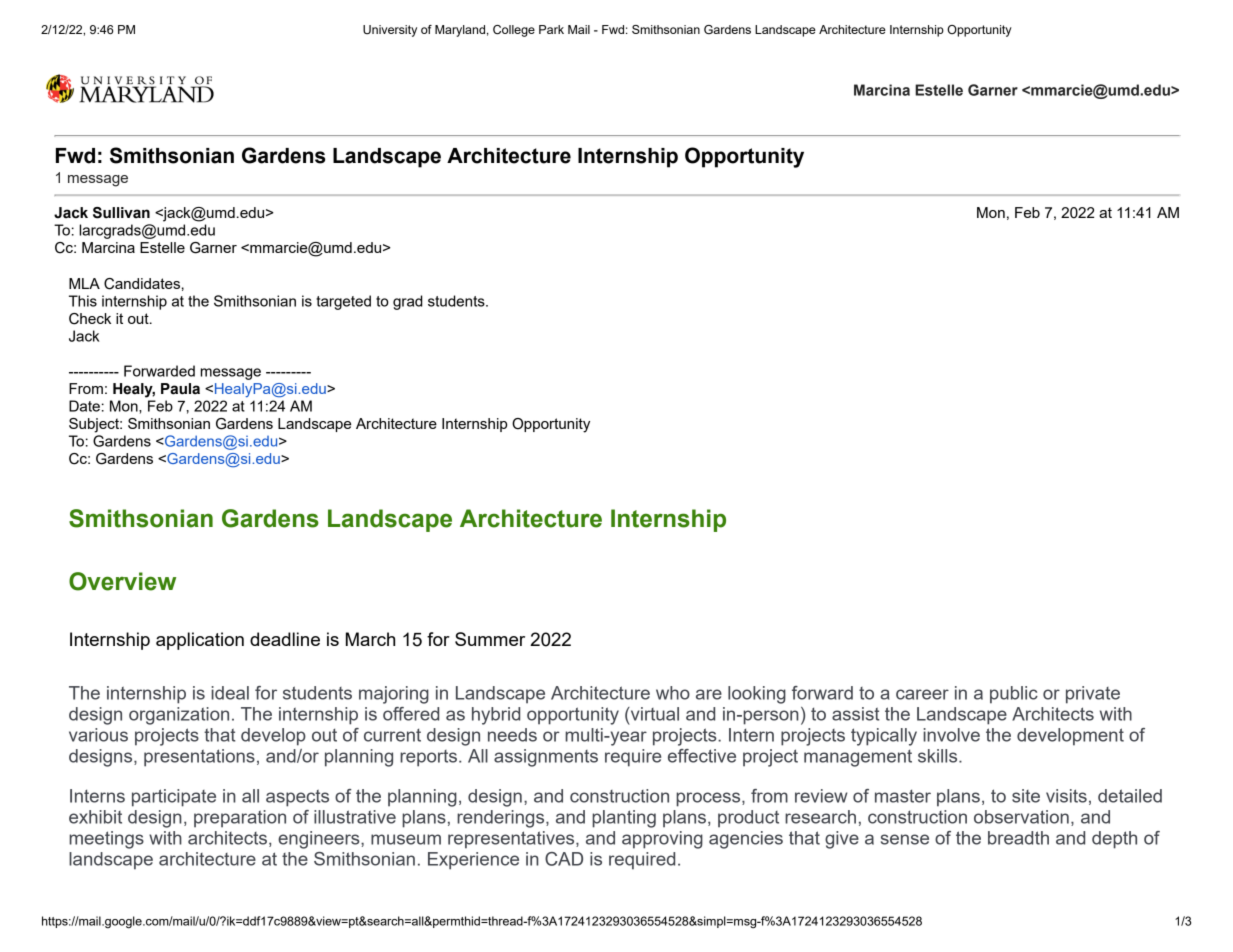 Image resolution: width=1233 pixels, height=952 pixels. Describe the element at coordinates (673, 693) in the screenshot. I see `who` at that location.
